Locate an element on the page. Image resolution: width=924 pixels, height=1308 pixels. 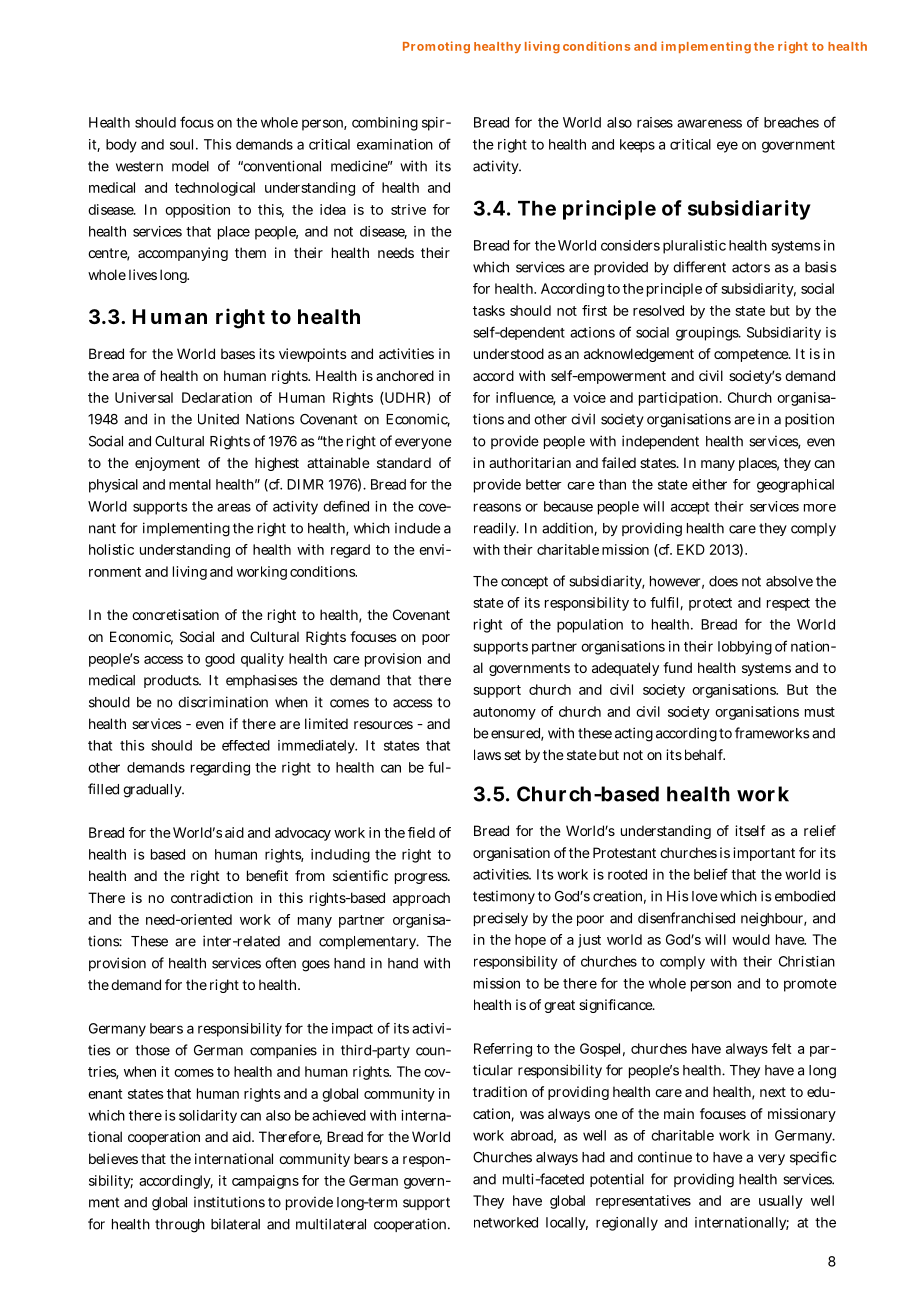
good is located at coordinates (220, 660).
